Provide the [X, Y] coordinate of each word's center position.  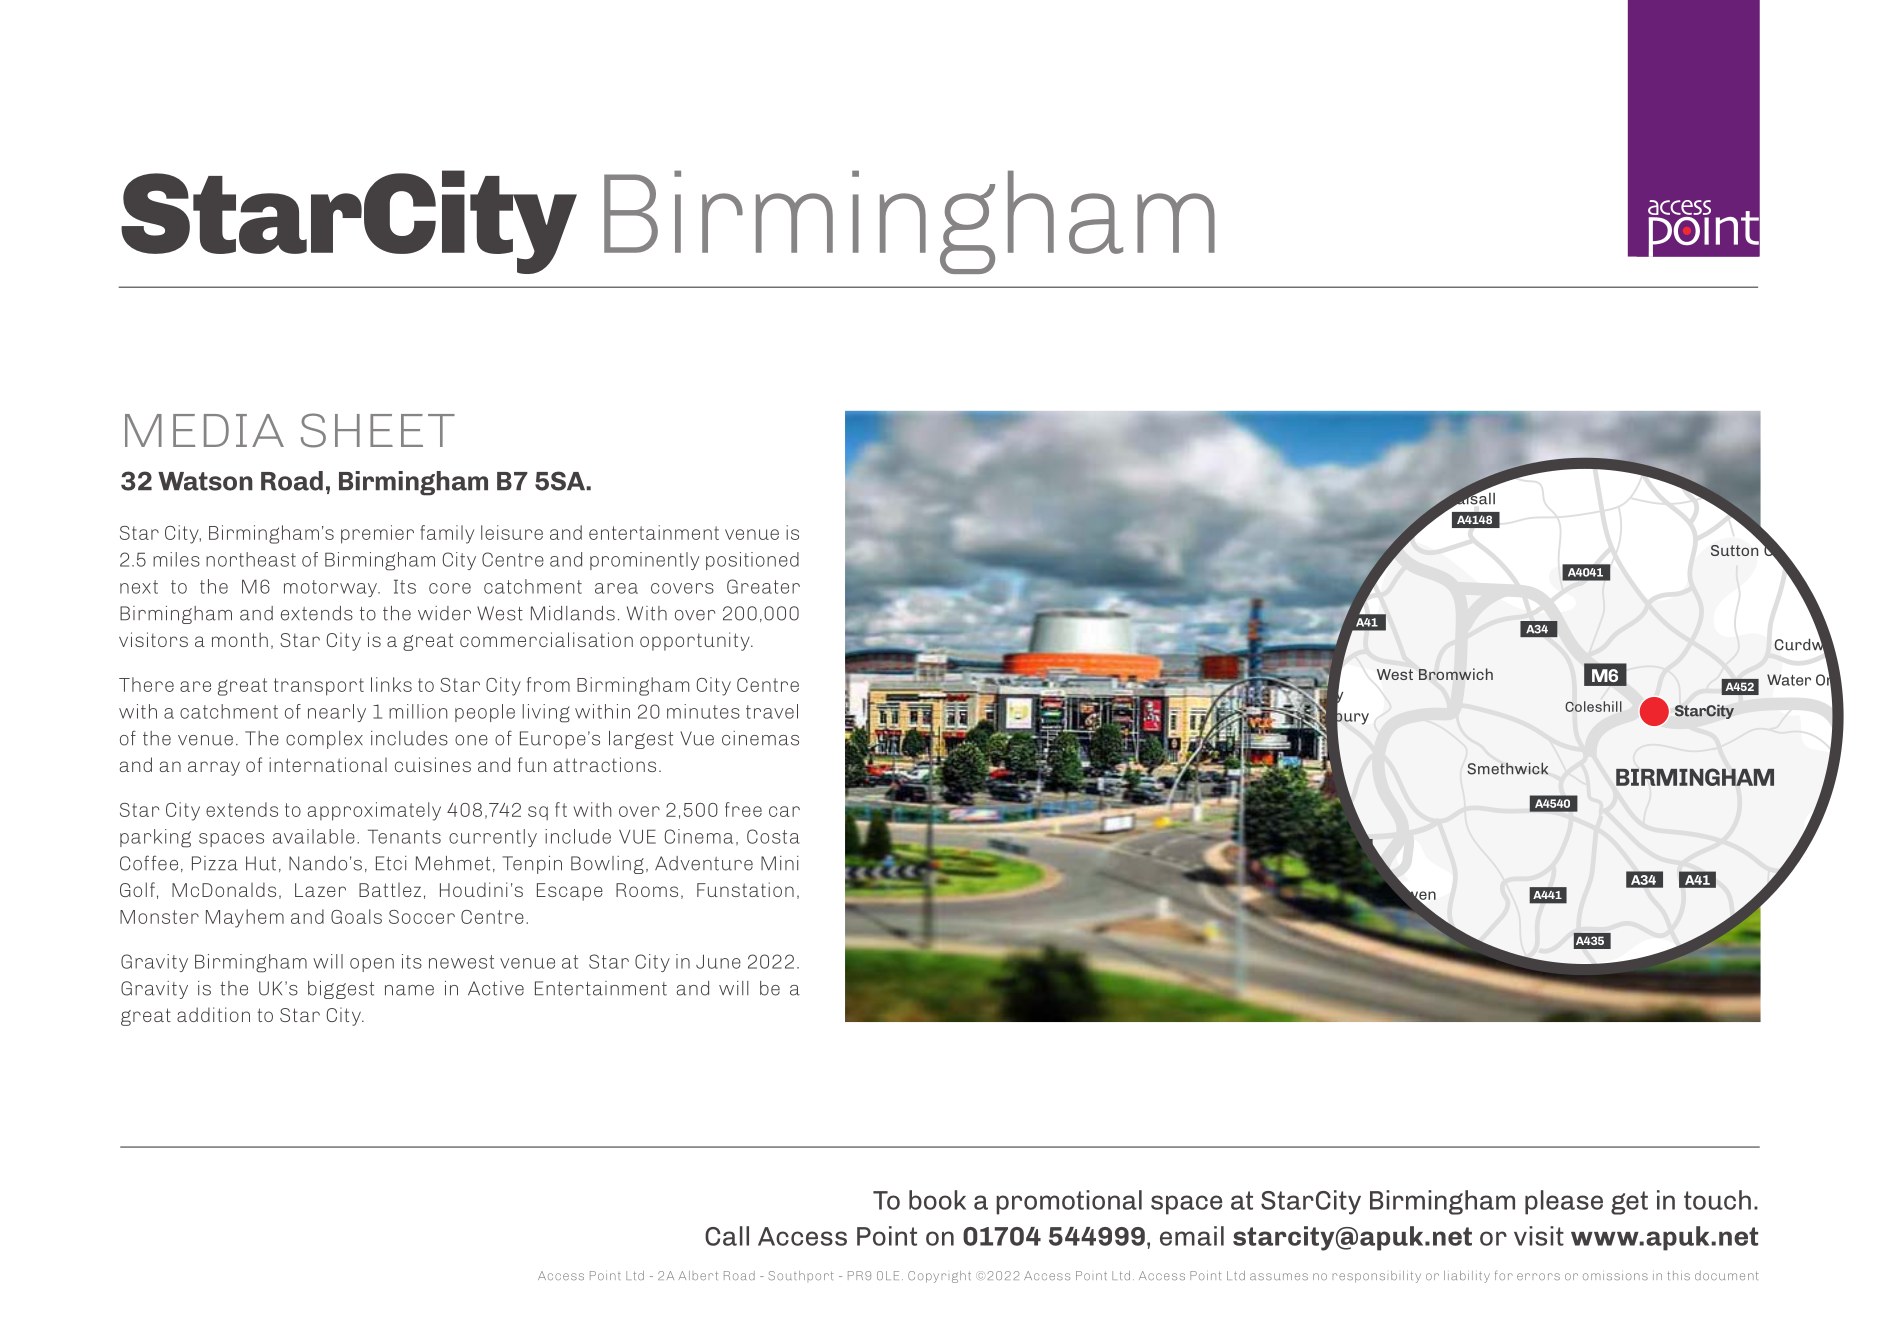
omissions [1615, 1276]
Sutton [1734, 550]
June [718, 961]
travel [772, 711]
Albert [698, 1275]
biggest [341, 990]
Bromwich [1456, 674]
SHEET [378, 430]
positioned [752, 561]
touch [1717, 1200]
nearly [337, 713]
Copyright [939, 1277]
